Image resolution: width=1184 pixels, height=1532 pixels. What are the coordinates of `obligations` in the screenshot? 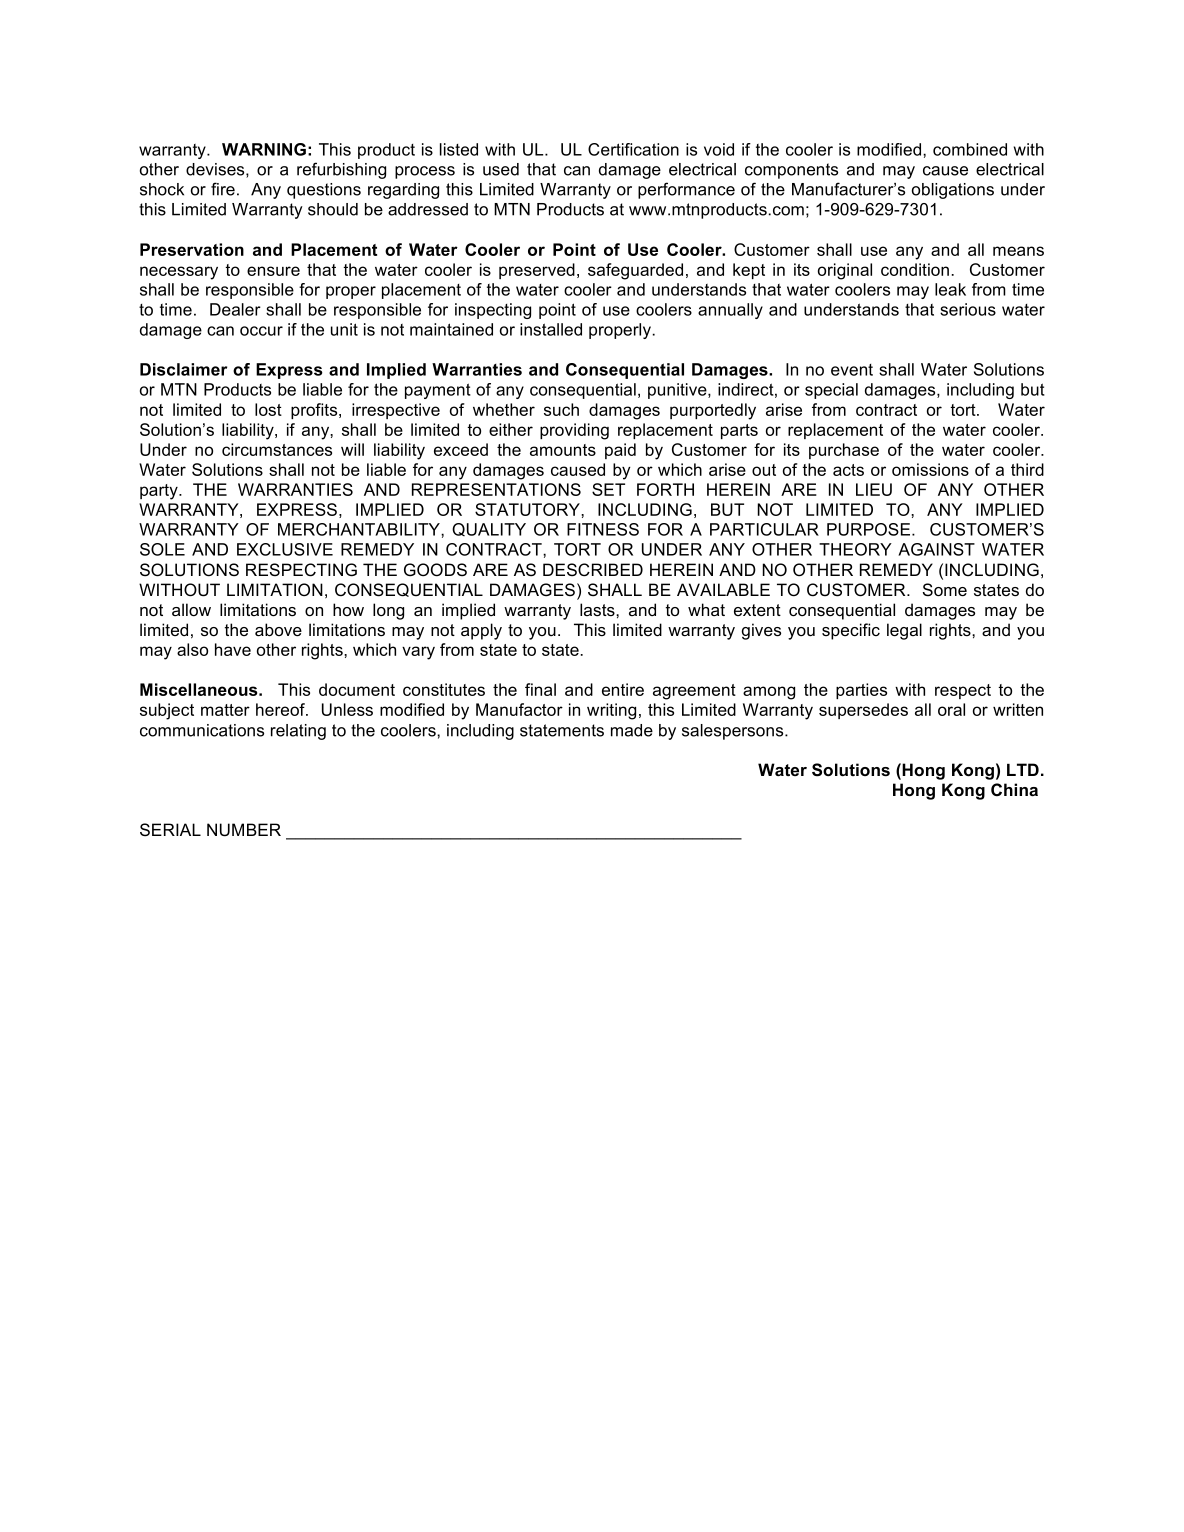 It's located at (953, 191).
